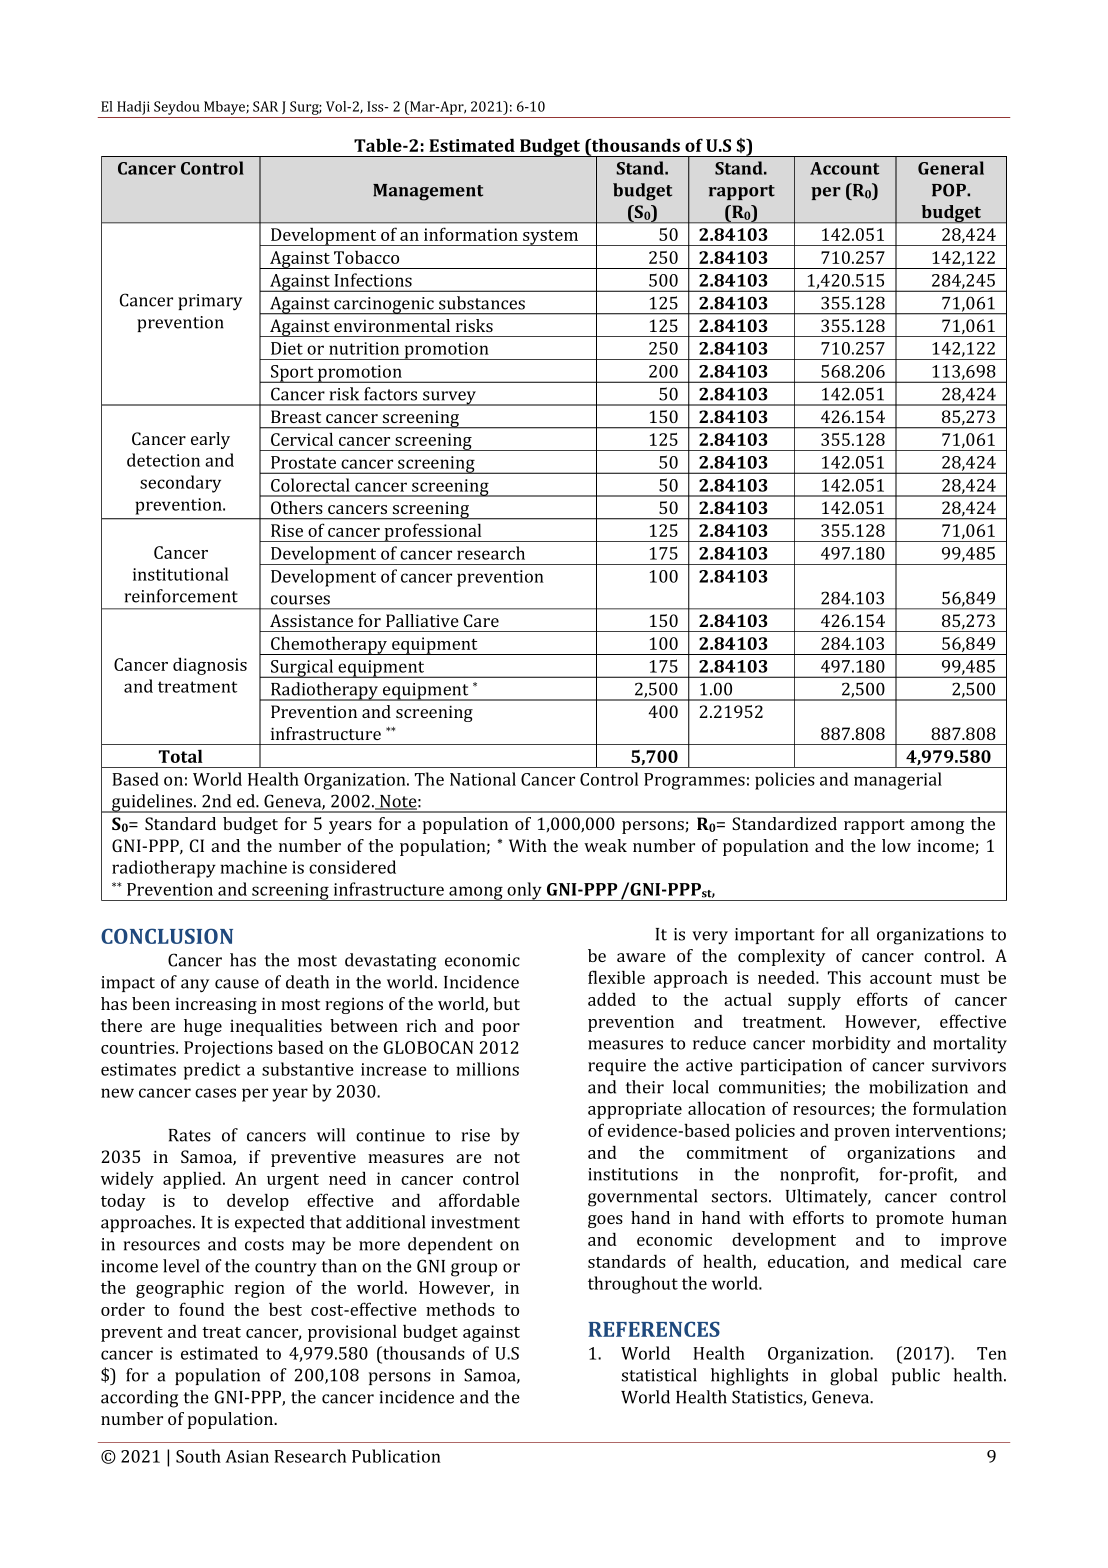 The height and width of the image is (1568, 1108). Describe the element at coordinates (180, 574) in the image. I see `institutional` at that location.
